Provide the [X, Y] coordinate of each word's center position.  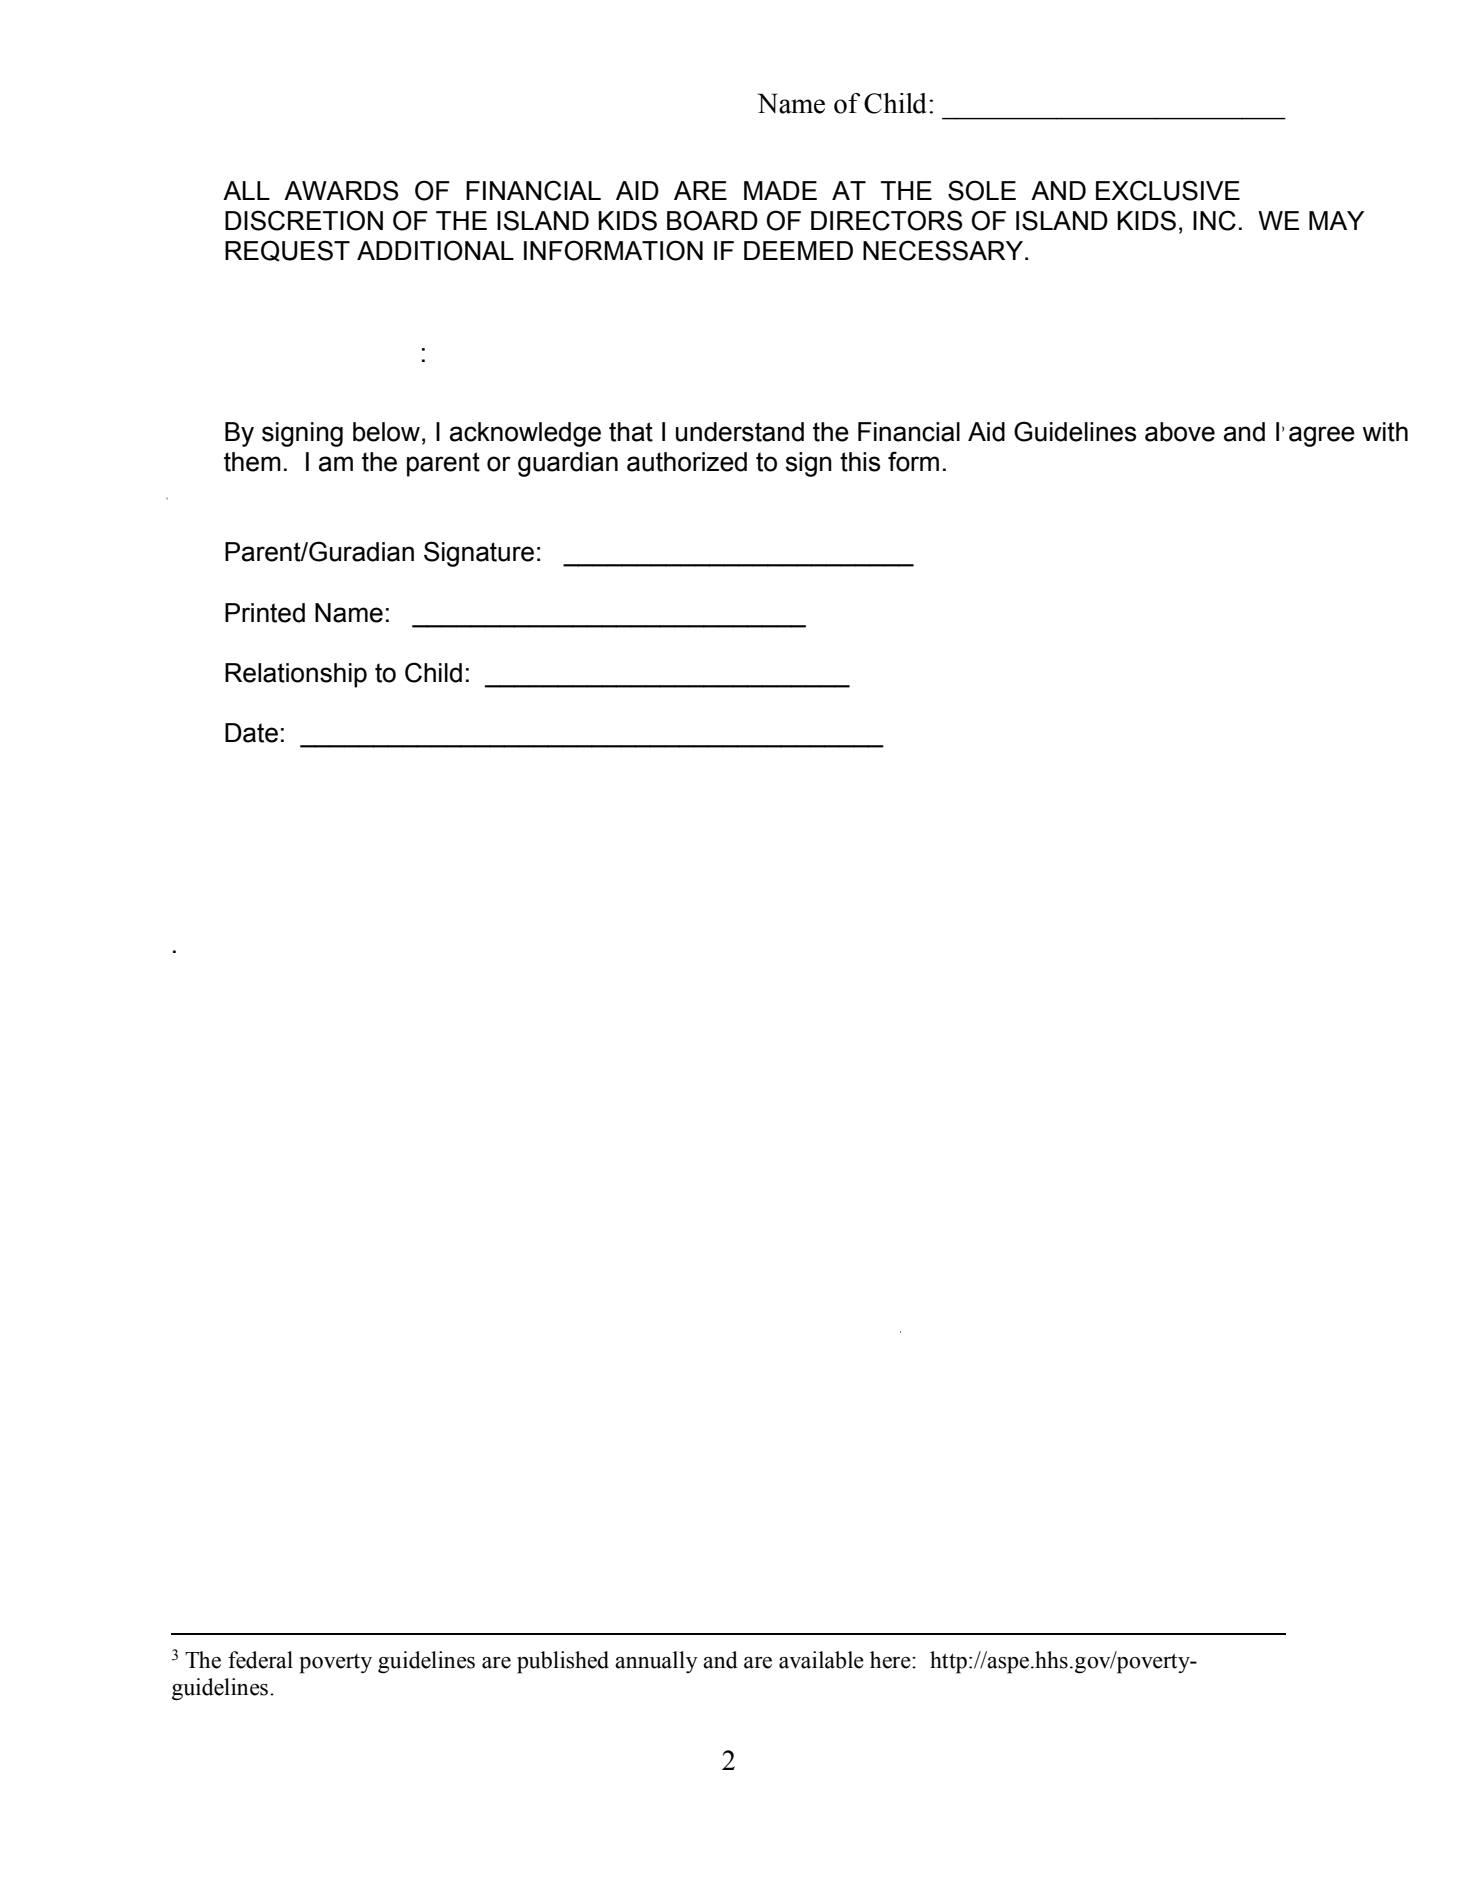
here [891, 1660]
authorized [687, 462]
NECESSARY [943, 250]
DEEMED [798, 250]
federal [260, 1660]
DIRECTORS [887, 220]
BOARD [712, 220]
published [563, 1662]
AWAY [410, 746]
